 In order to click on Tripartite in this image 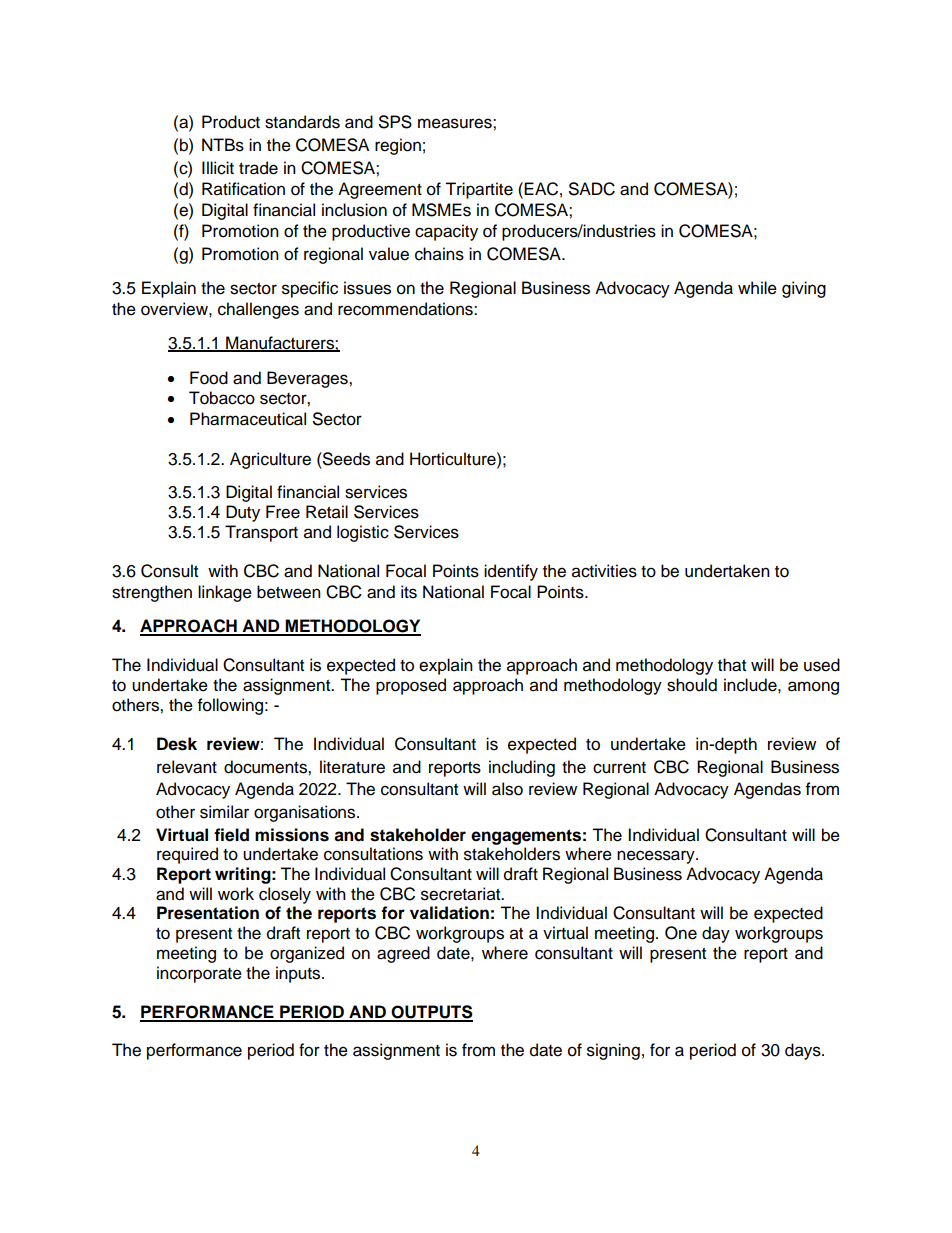, I will do `click(479, 190)`.
